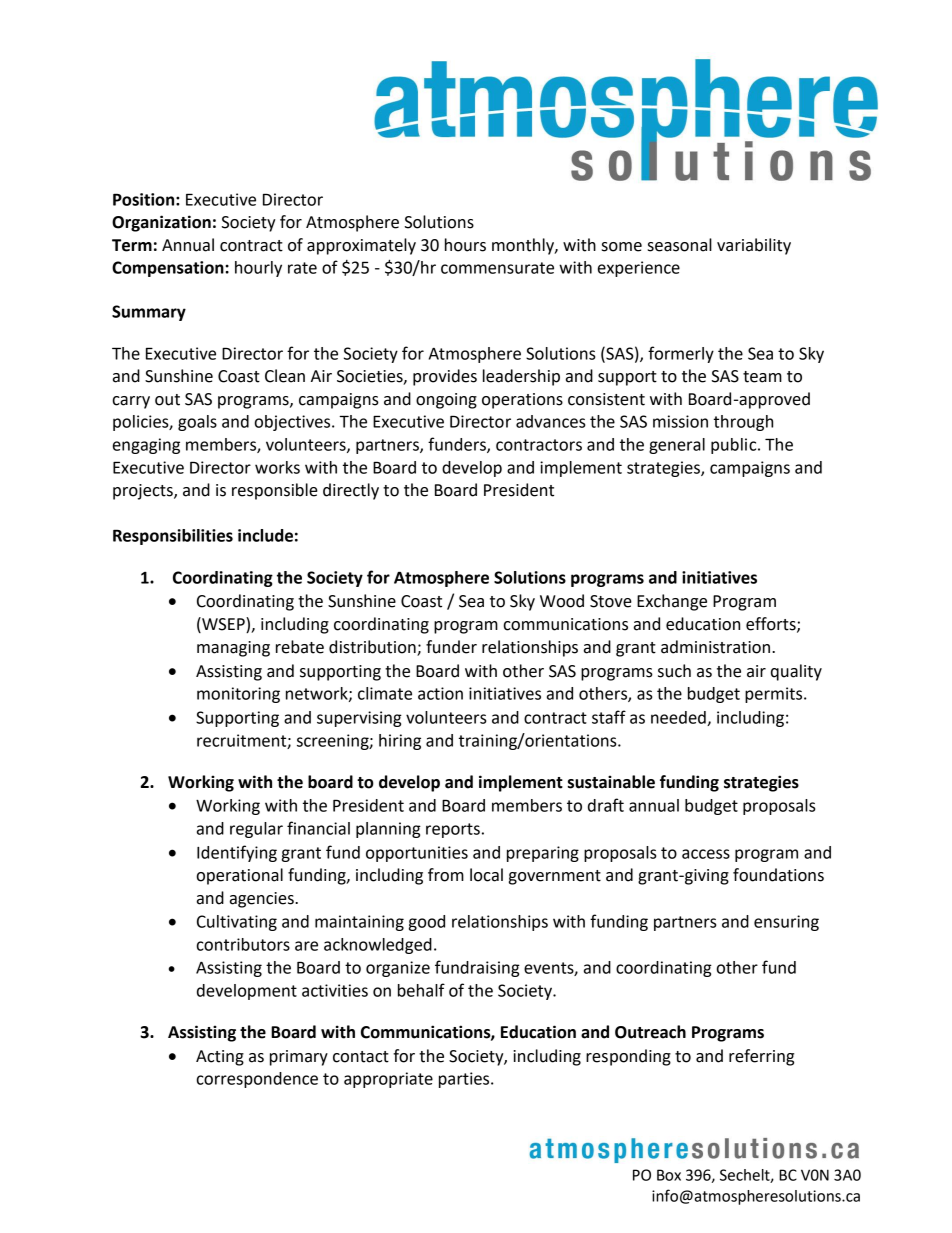 Image resolution: width=952 pixels, height=1233 pixels. I want to click on parties, so click(465, 1080).
